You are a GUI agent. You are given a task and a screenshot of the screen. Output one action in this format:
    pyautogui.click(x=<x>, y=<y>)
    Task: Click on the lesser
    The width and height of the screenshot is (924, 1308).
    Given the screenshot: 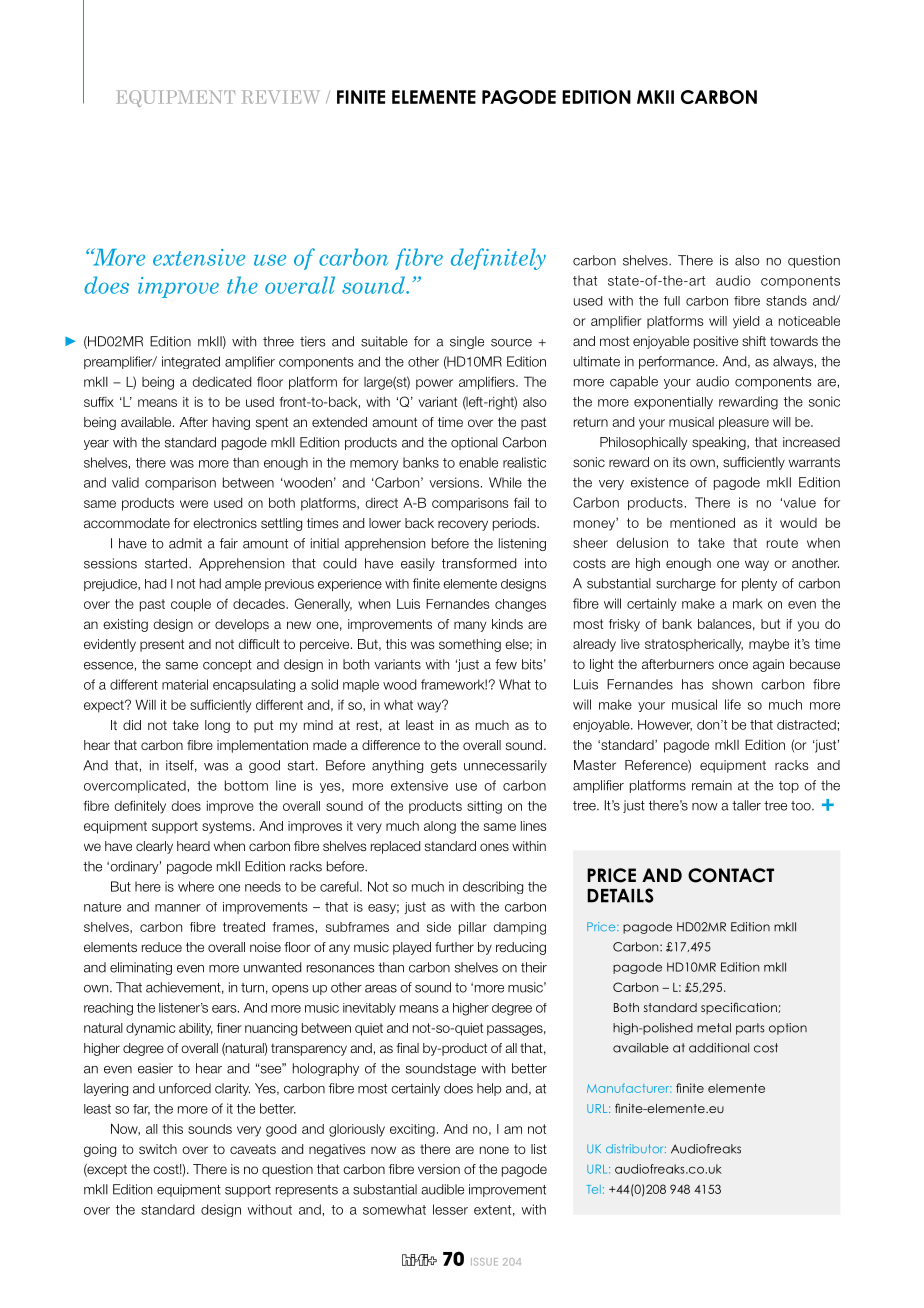 What is the action you would take?
    pyautogui.click(x=450, y=1209)
